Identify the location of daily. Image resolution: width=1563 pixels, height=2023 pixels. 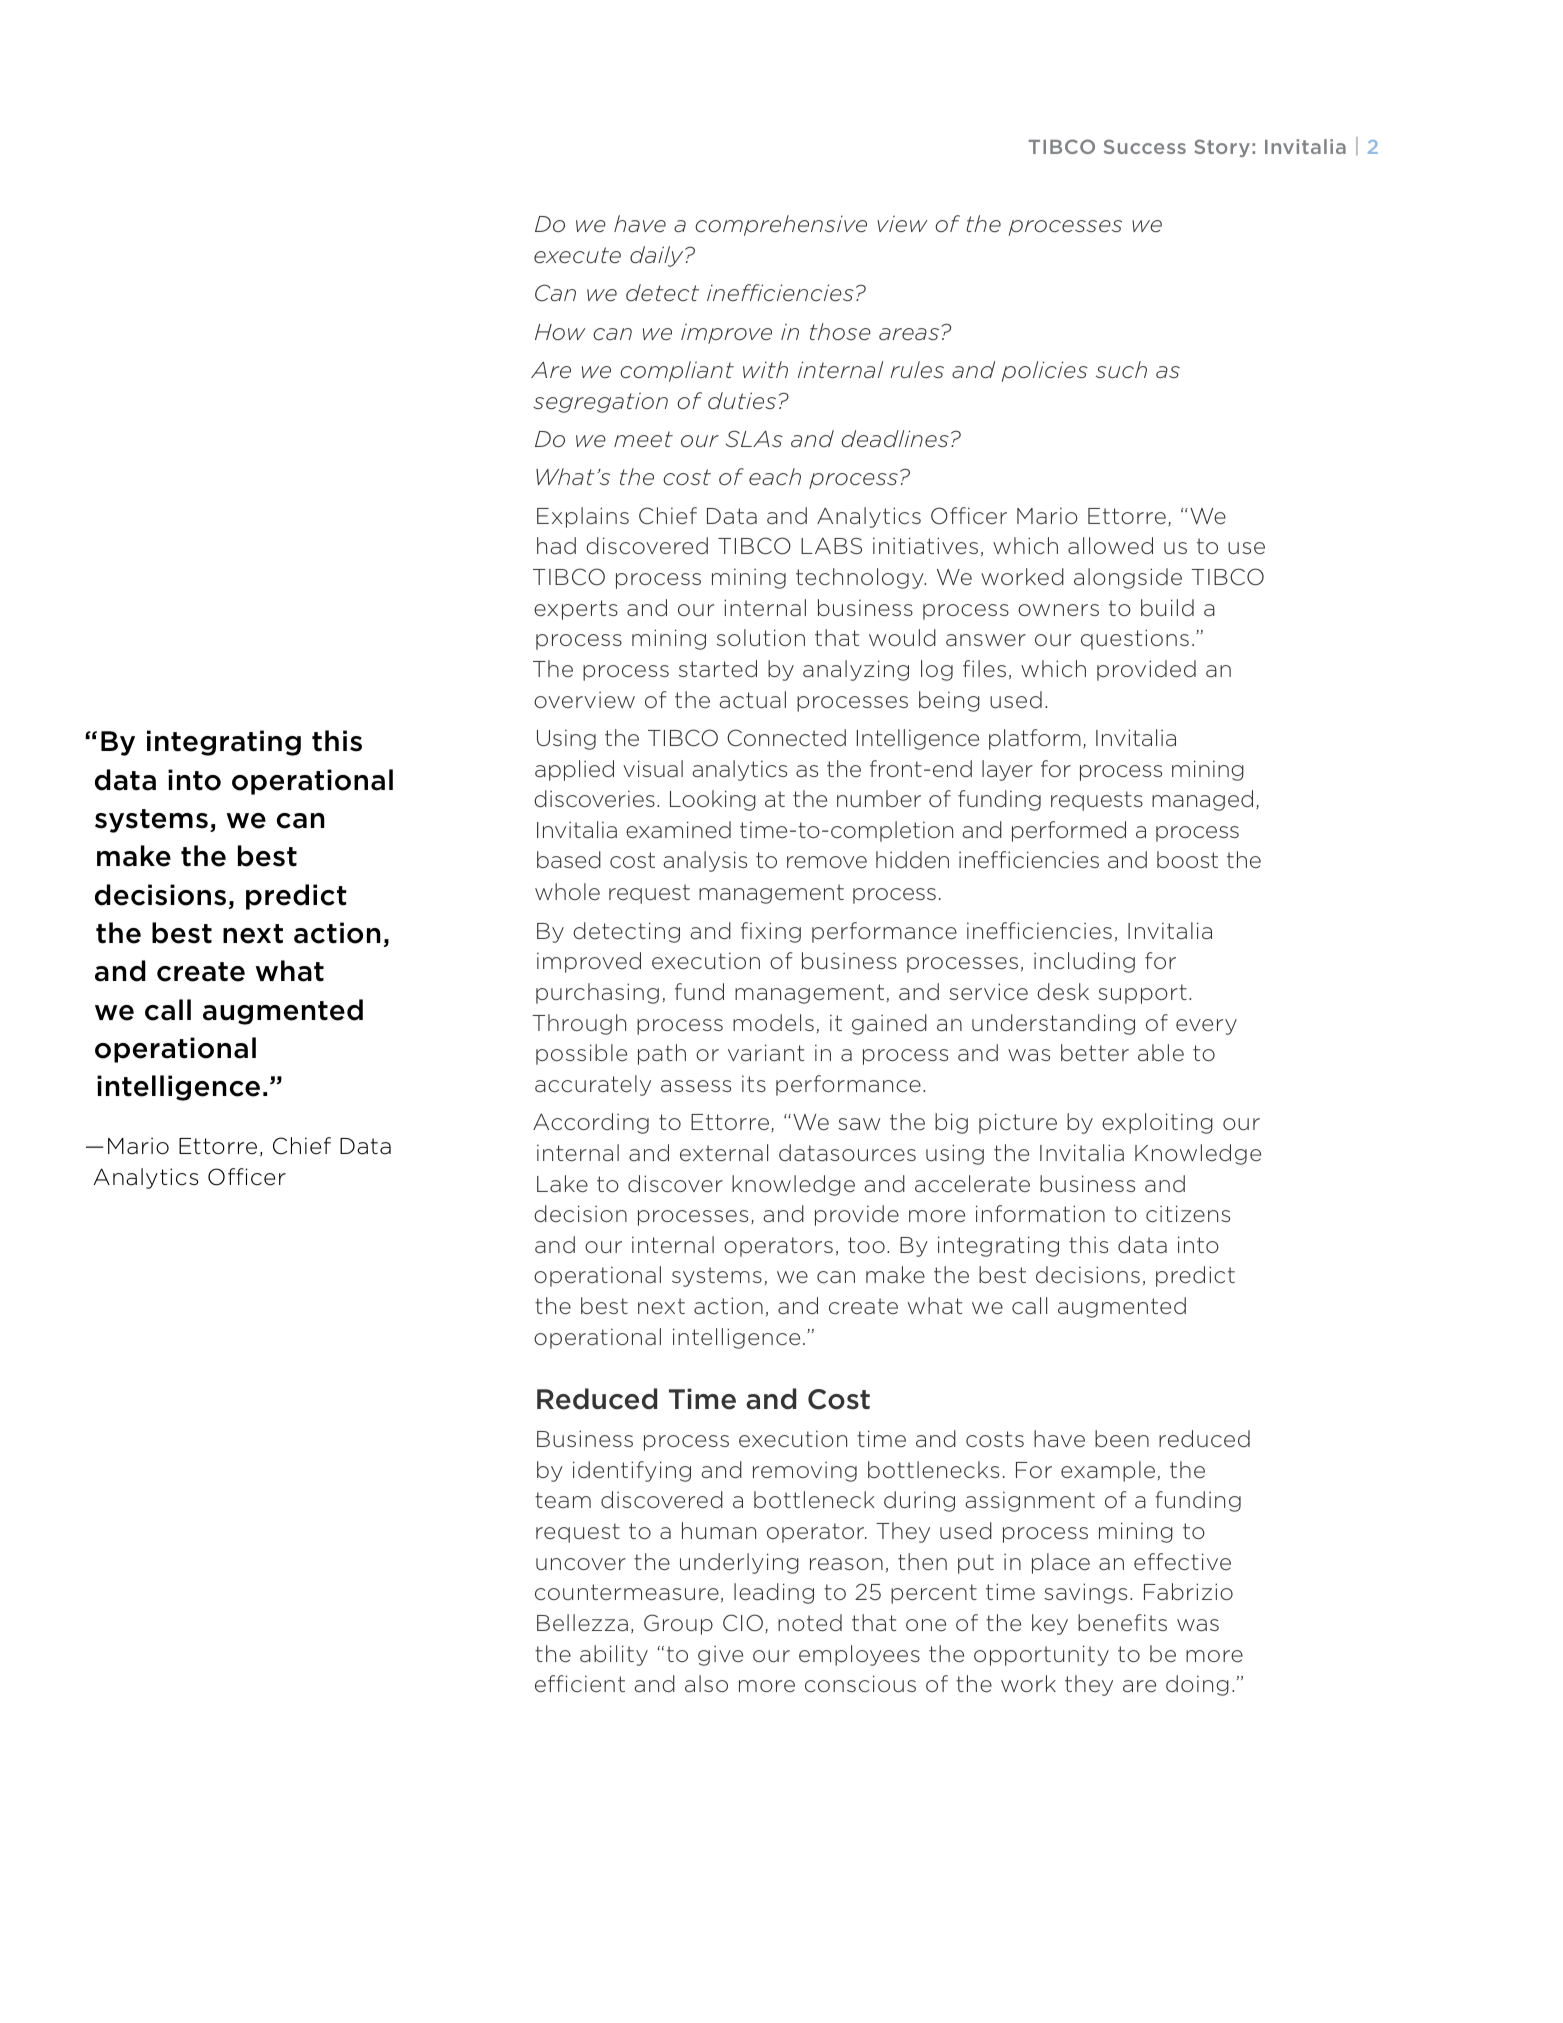
(658, 256).
